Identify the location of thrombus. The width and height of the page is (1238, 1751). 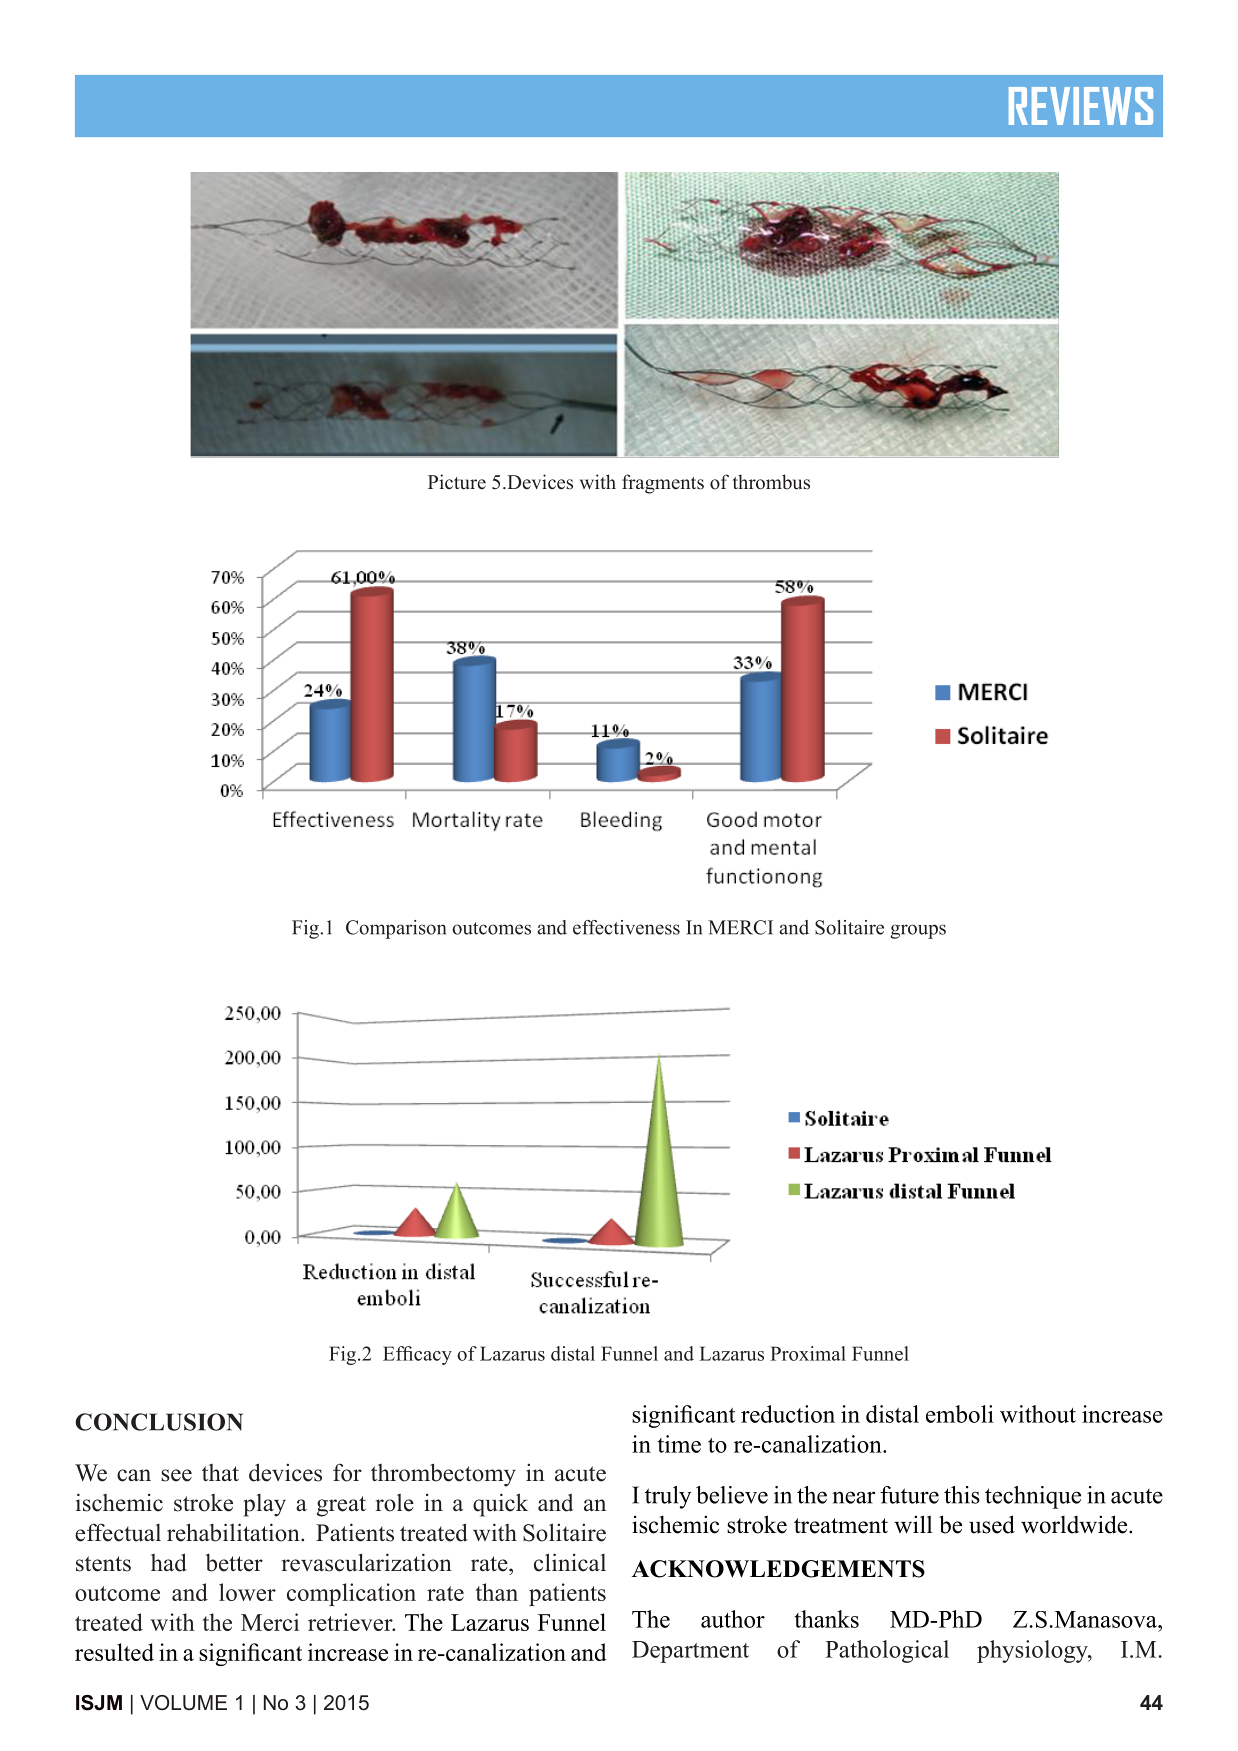
(771, 482).
